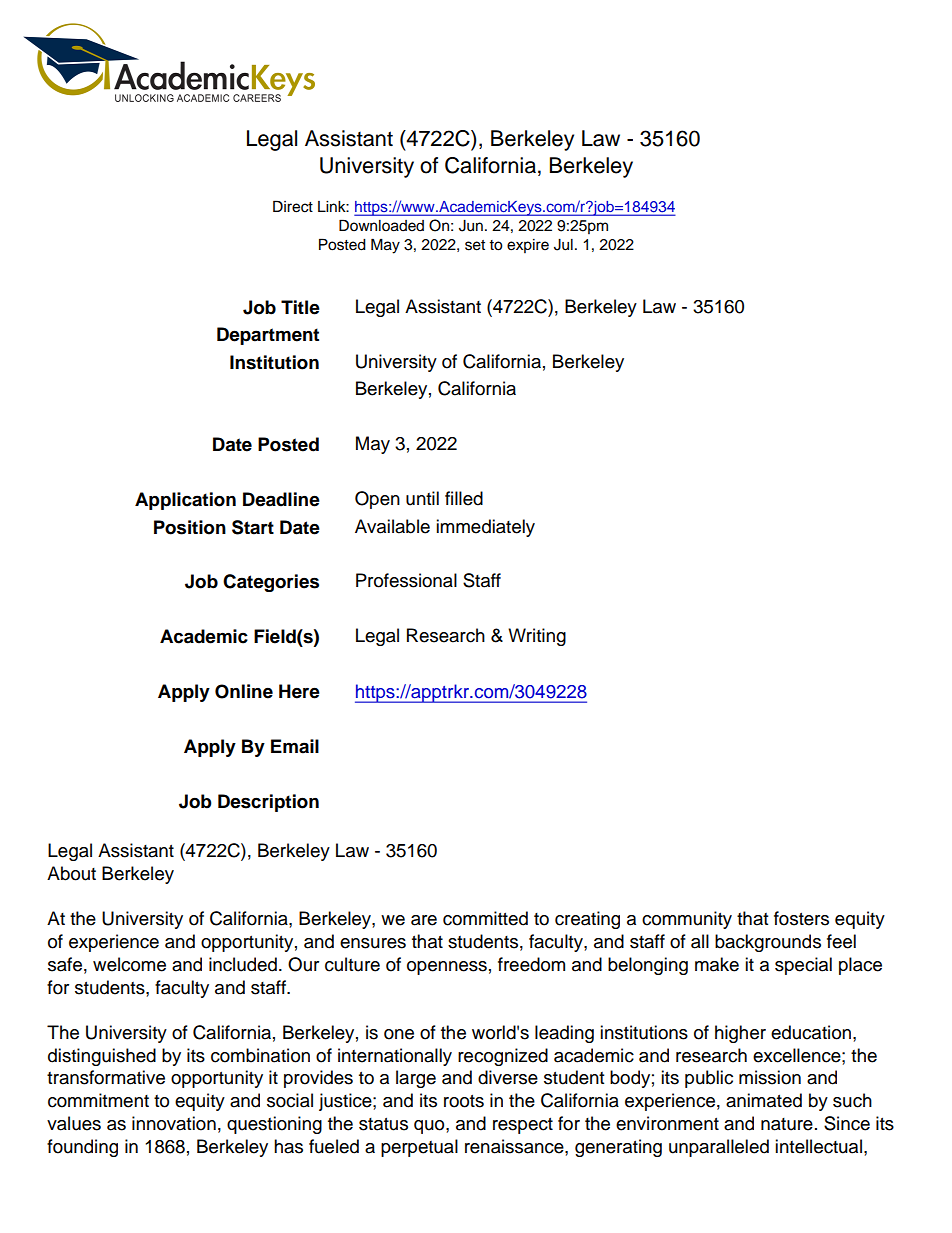  I want to click on Jul, so click(563, 245).
